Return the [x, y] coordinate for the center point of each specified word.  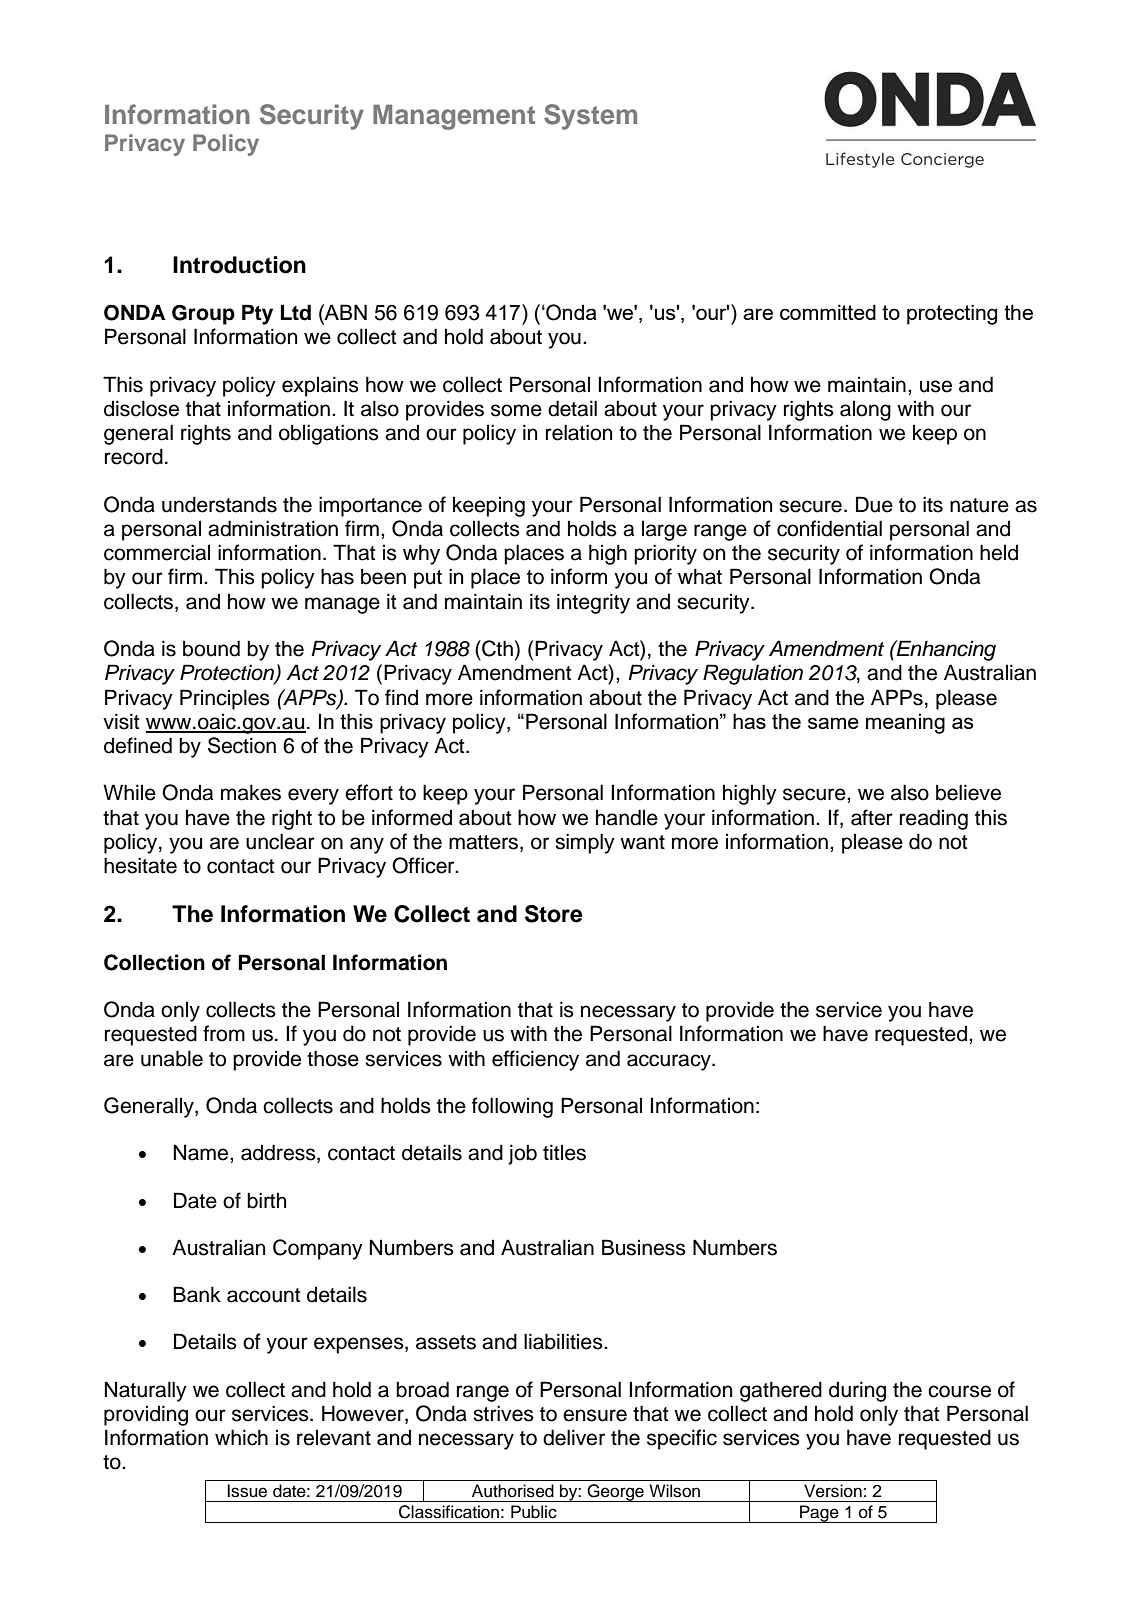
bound [211, 648]
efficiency [535, 1060]
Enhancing [945, 650]
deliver [574, 1437]
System [590, 117]
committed [828, 312]
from [224, 1033]
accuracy [670, 1062]
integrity [593, 603]
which [241, 1437]
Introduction [239, 265]
